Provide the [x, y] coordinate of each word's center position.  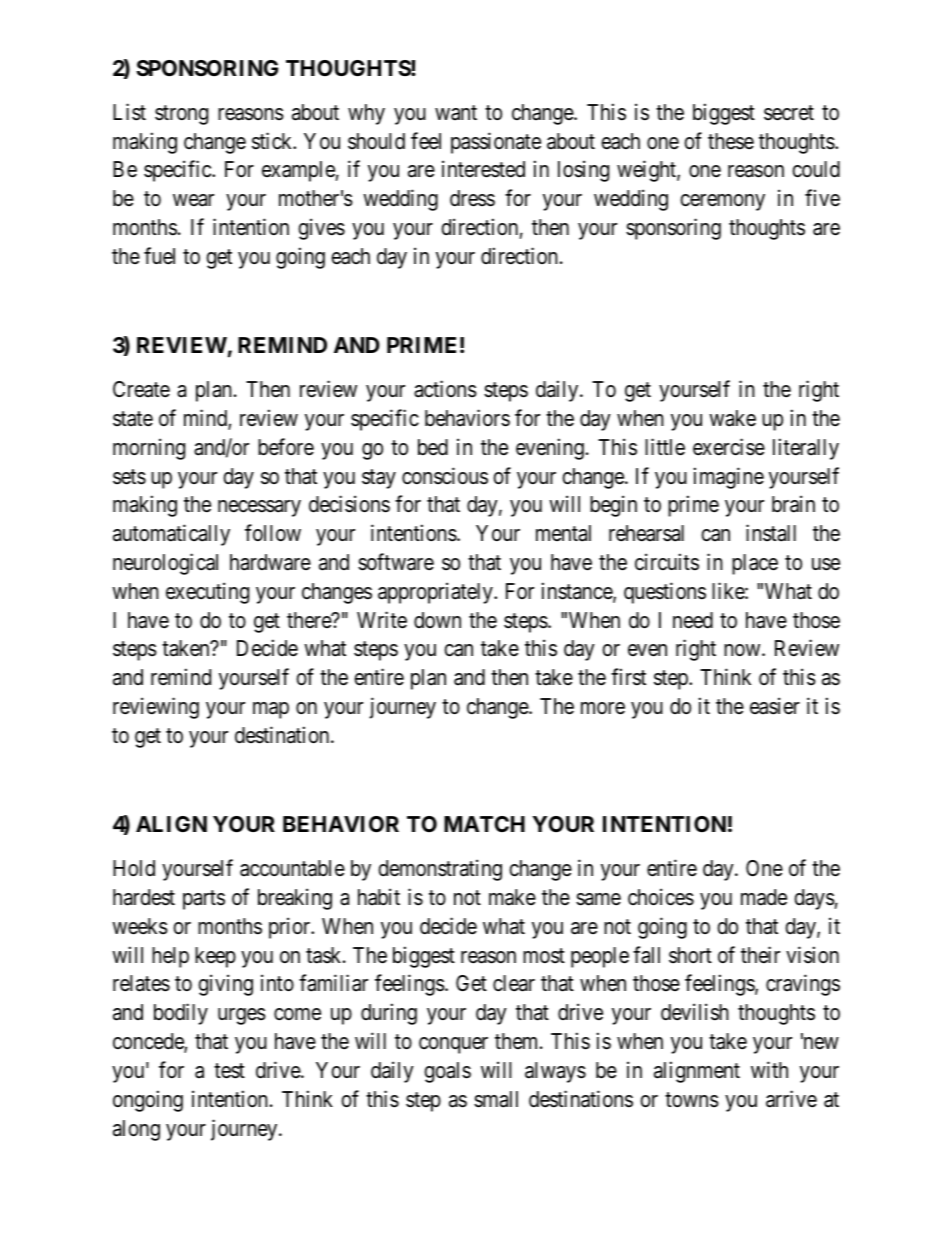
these [731, 141]
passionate [496, 143]
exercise [729, 447]
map [271, 710]
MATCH [484, 824]
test [229, 1071]
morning [149, 449]
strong [181, 115]
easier [775, 706]
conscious [445, 476]
